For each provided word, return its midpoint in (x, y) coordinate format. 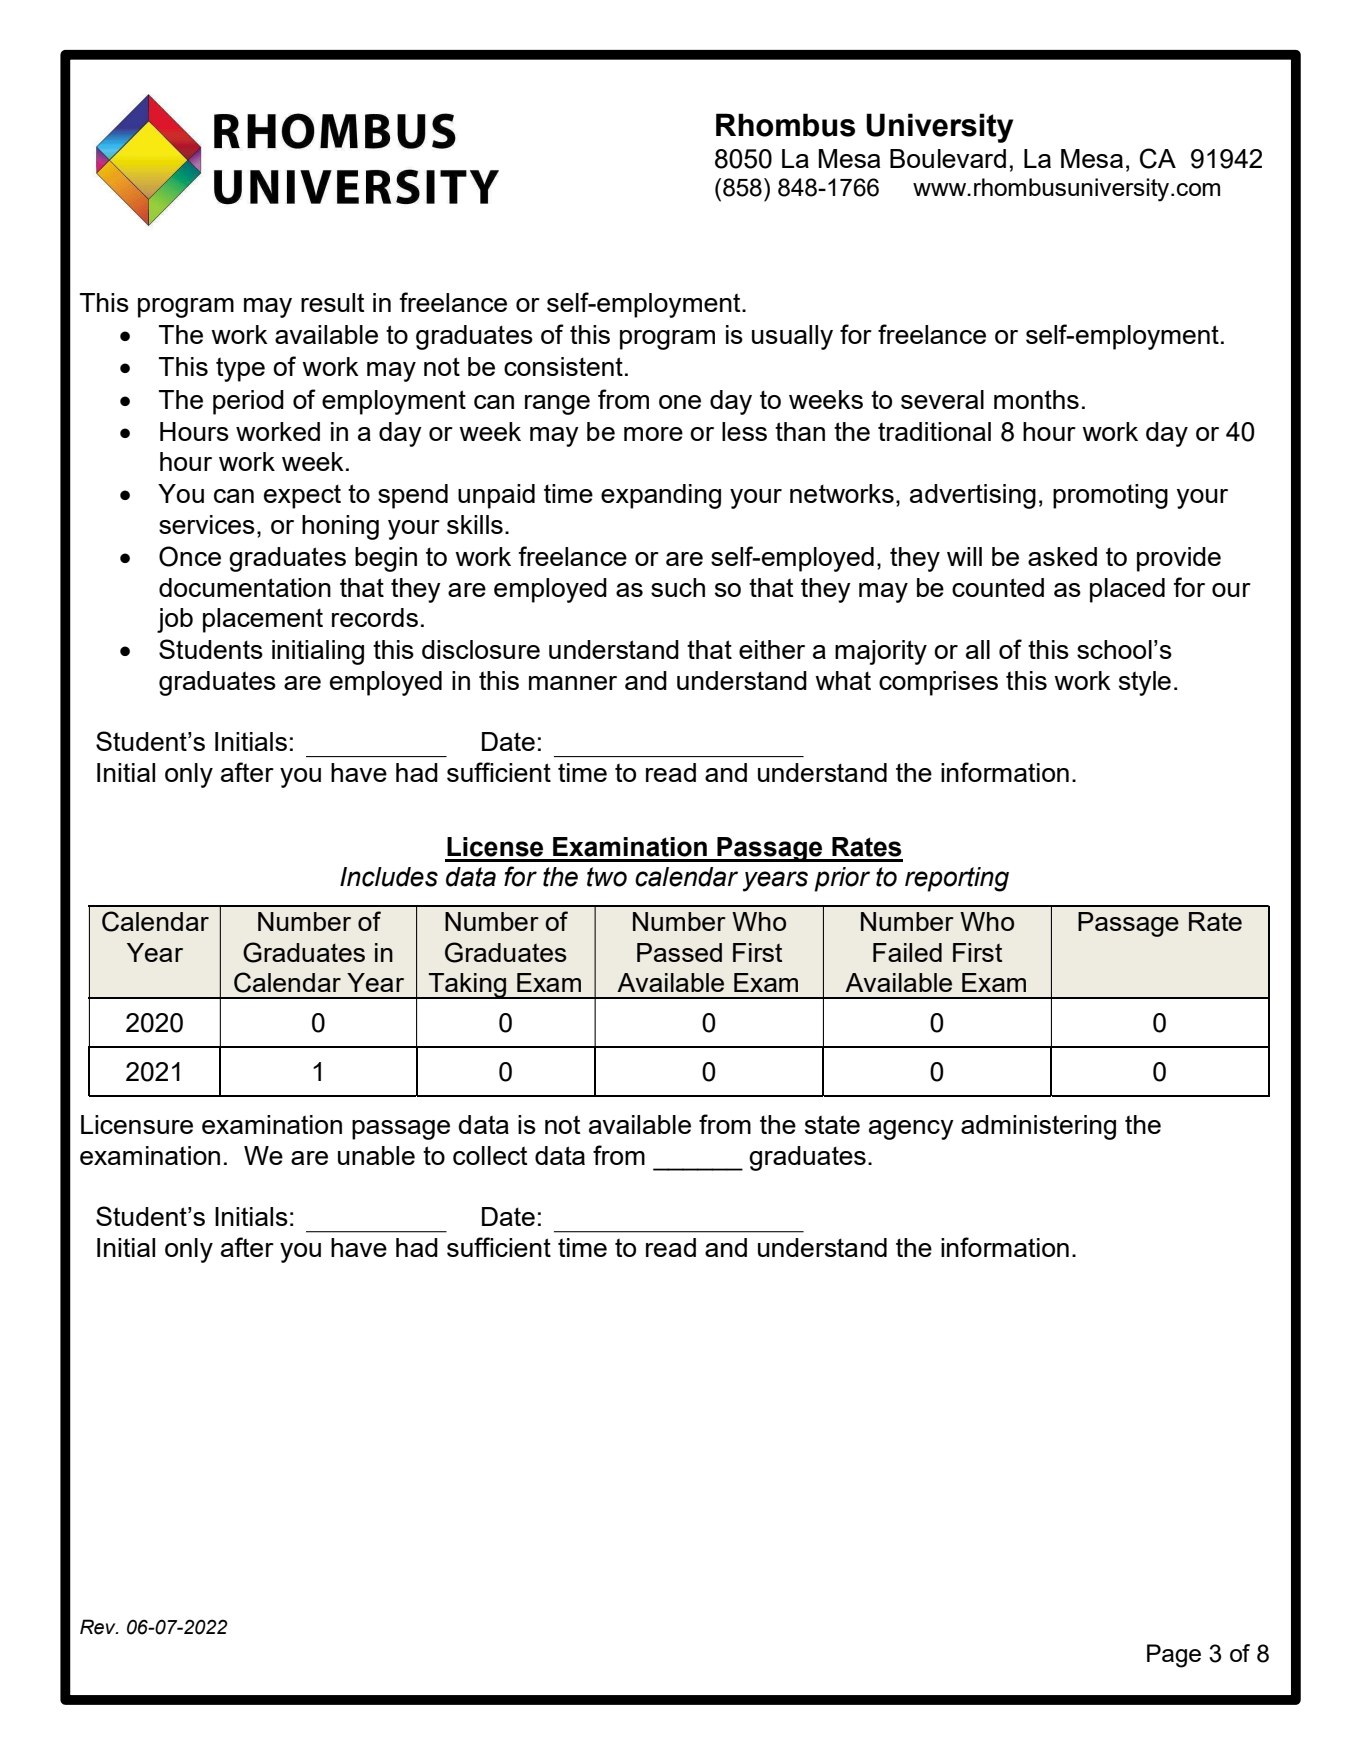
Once (190, 556)
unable (376, 1155)
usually (792, 337)
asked (1062, 556)
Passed (679, 952)
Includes (389, 877)
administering (1038, 1127)
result (332, 302)
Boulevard (948, 158)
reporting (957, 879)
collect (490, 1155)
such (678, 587)
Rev (99, 1627)
